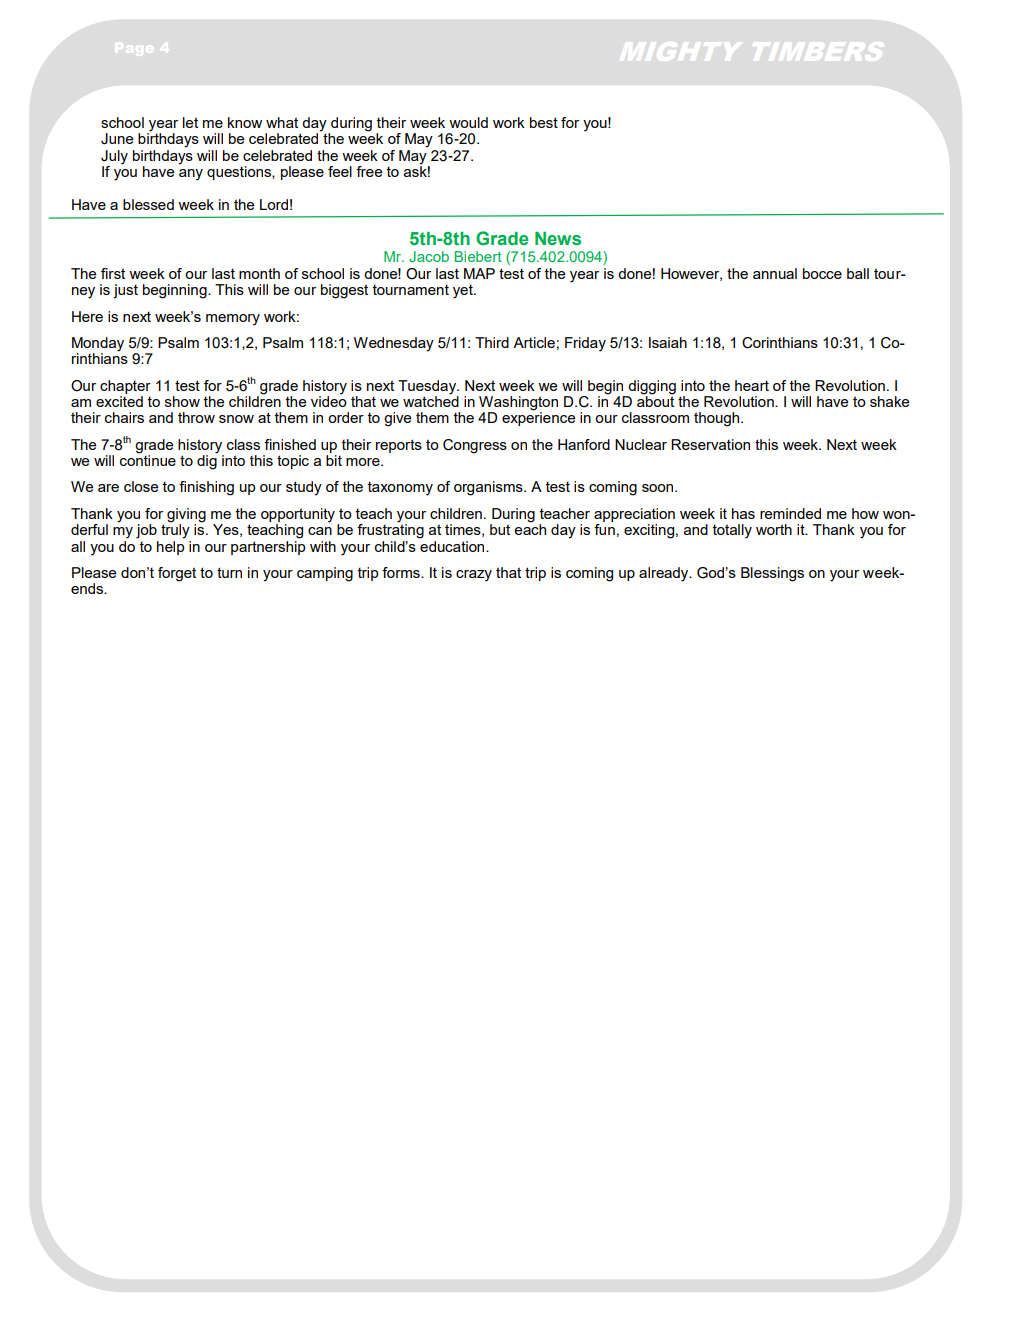 Image resolution: width=1023 pixels, height=1323 pixels. I want to click on heart, so click(752, 385).
